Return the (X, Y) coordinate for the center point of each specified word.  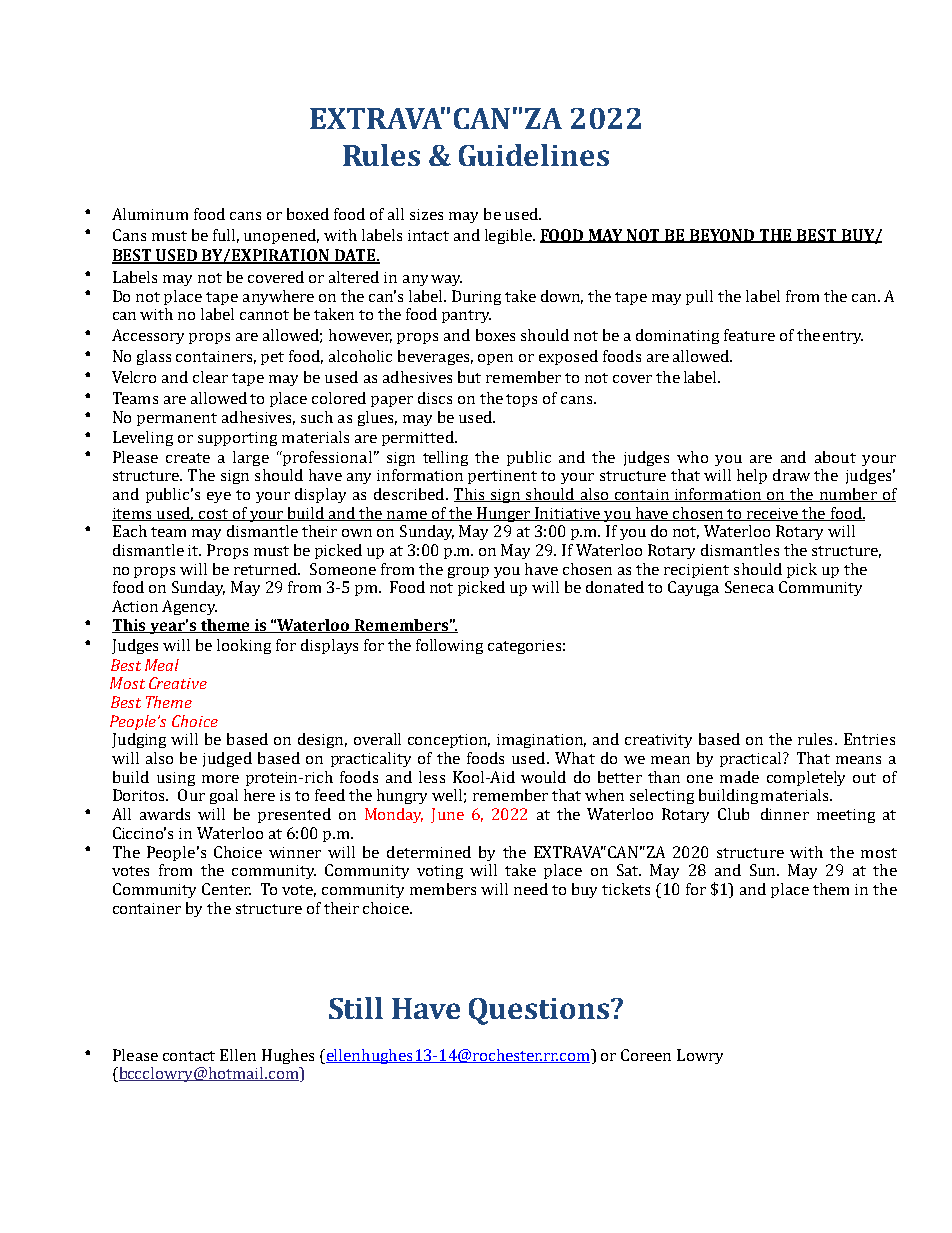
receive (772, 514)
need (531, 889)
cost (213, 515)
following (449, 646)
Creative (178, 683)
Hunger (504, 514)
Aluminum (150, 214)
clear (210, 377)
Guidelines (534, 155)
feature (749, 335)
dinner (785, 814)
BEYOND (722, 236)
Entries (869, 739)
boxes (495, 335)
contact (189, 1056)
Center (226, 889)
